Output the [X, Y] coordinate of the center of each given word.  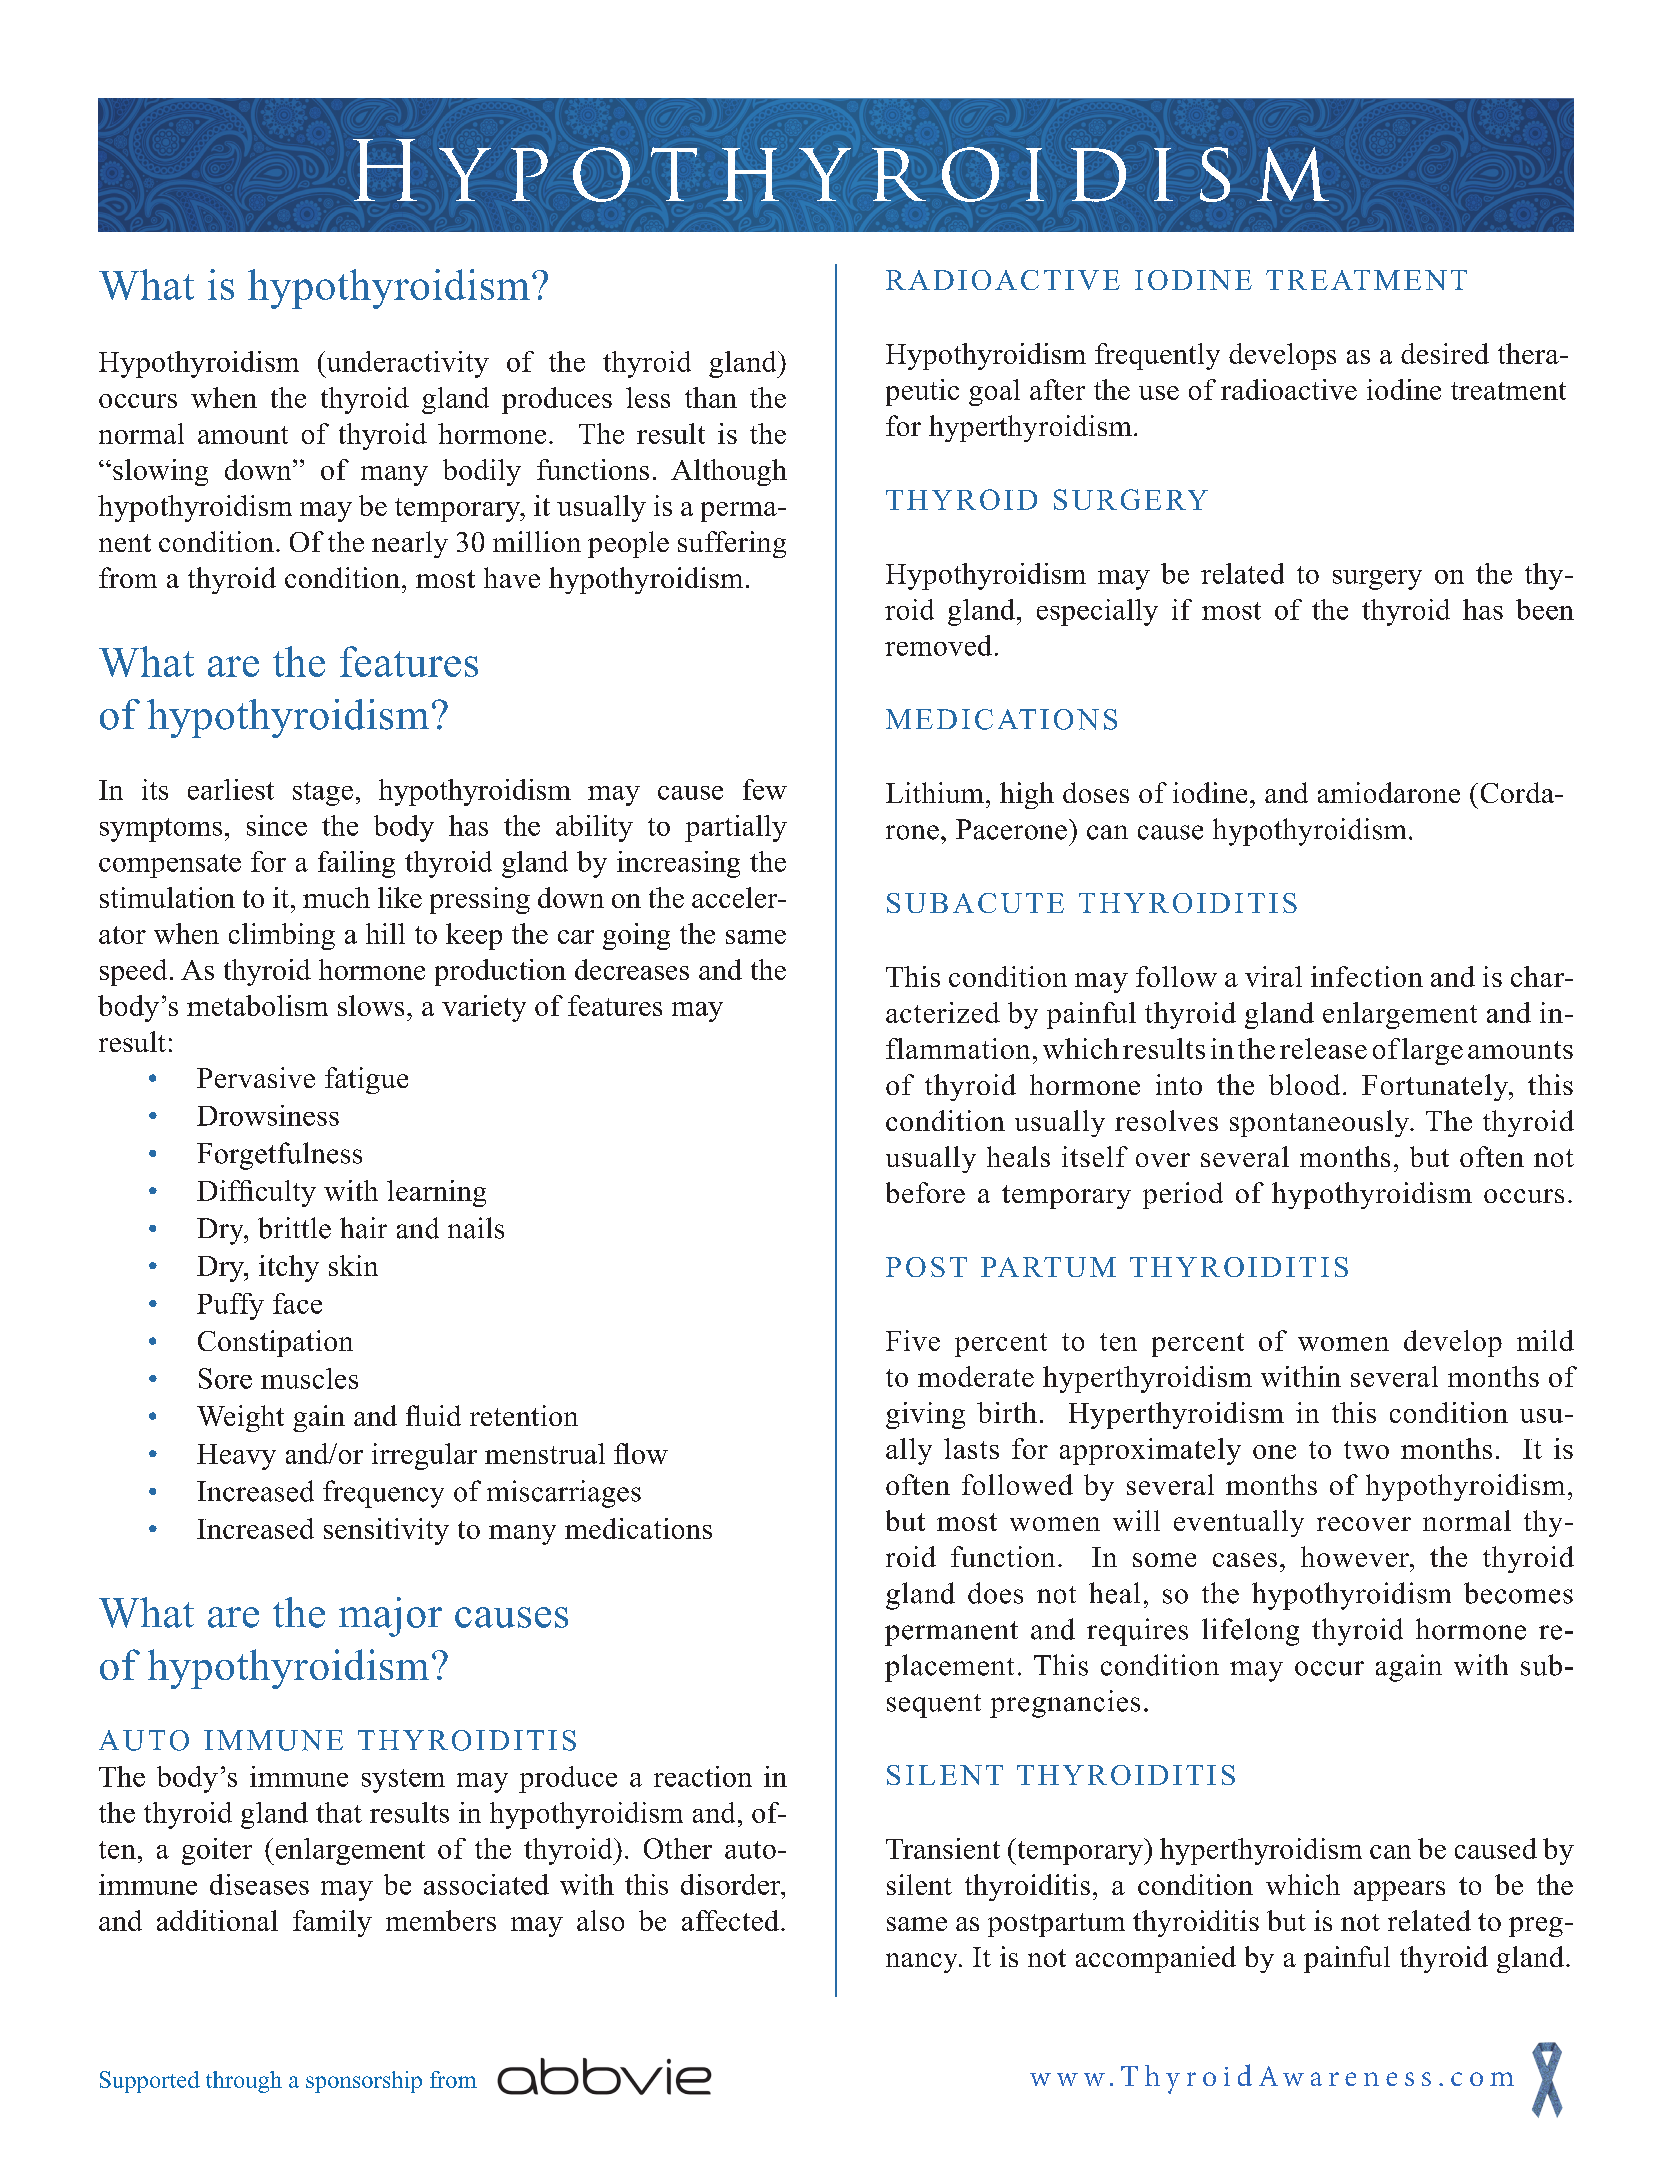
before [925, 1192]
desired [1445, 353]
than [711, 397]
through [244, 2082]
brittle [294, 1228]
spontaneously [1321, 1123]
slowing [160, 472]
